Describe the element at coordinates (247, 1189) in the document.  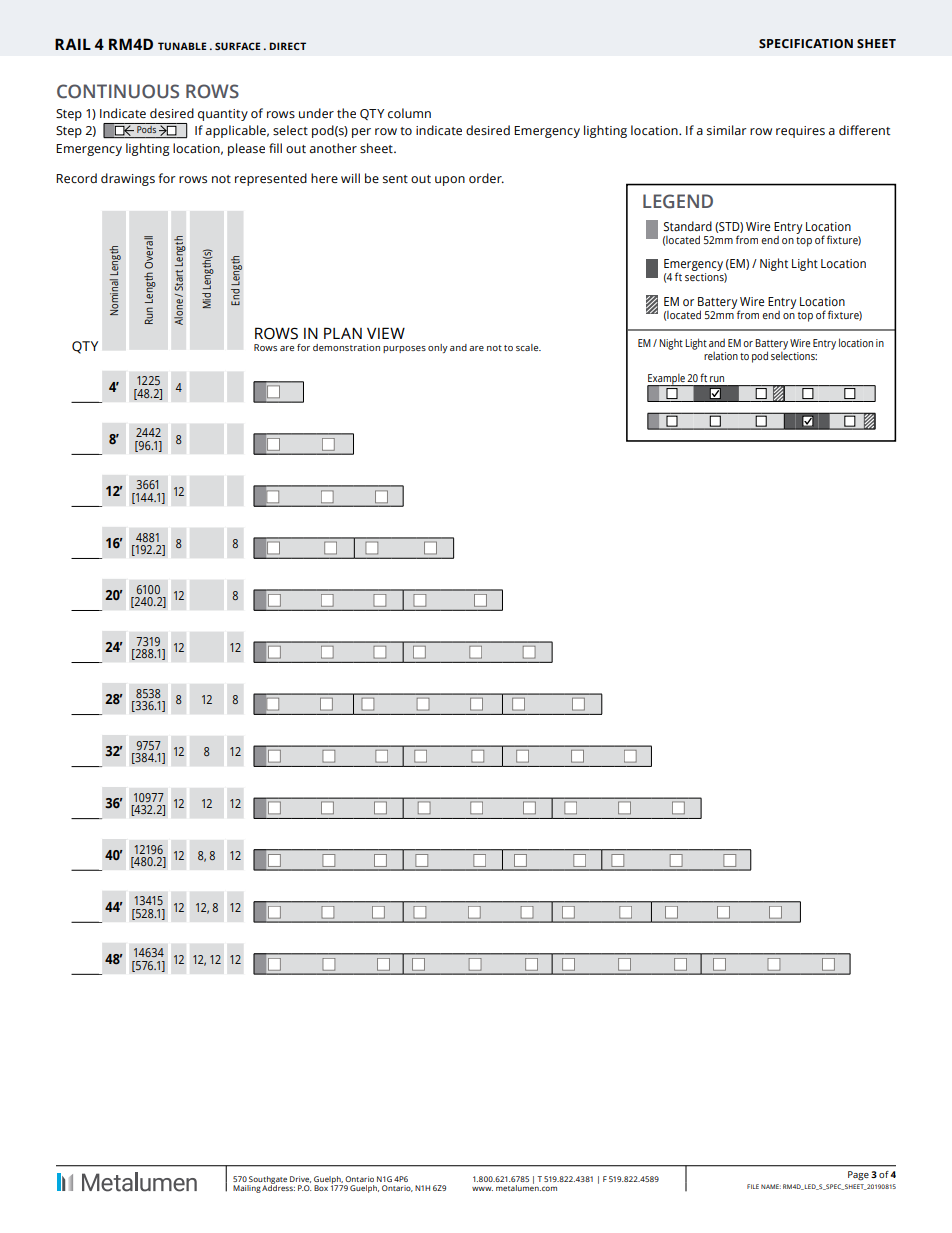
I see `Mailing` at that location.
